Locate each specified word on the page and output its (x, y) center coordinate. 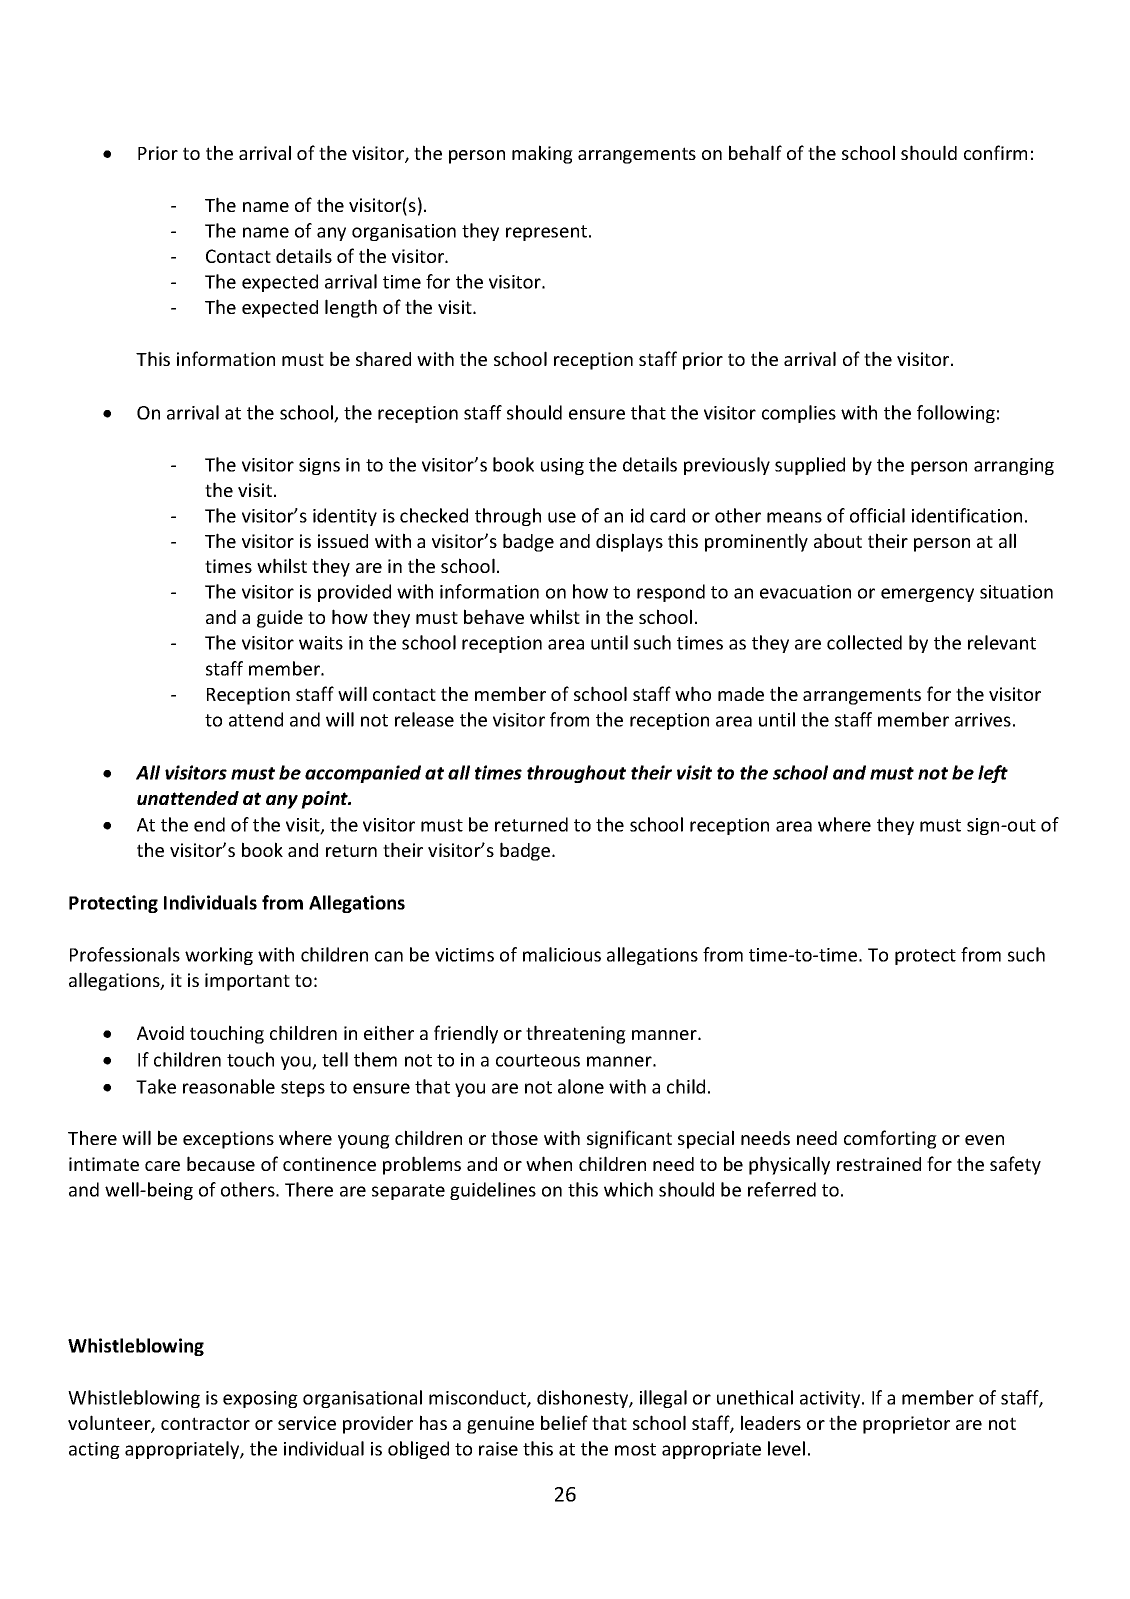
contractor (205, 1423)
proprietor (906, 1425)
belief (564, 1422)
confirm (995, 152)
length (351, 308)
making (542, 154)
